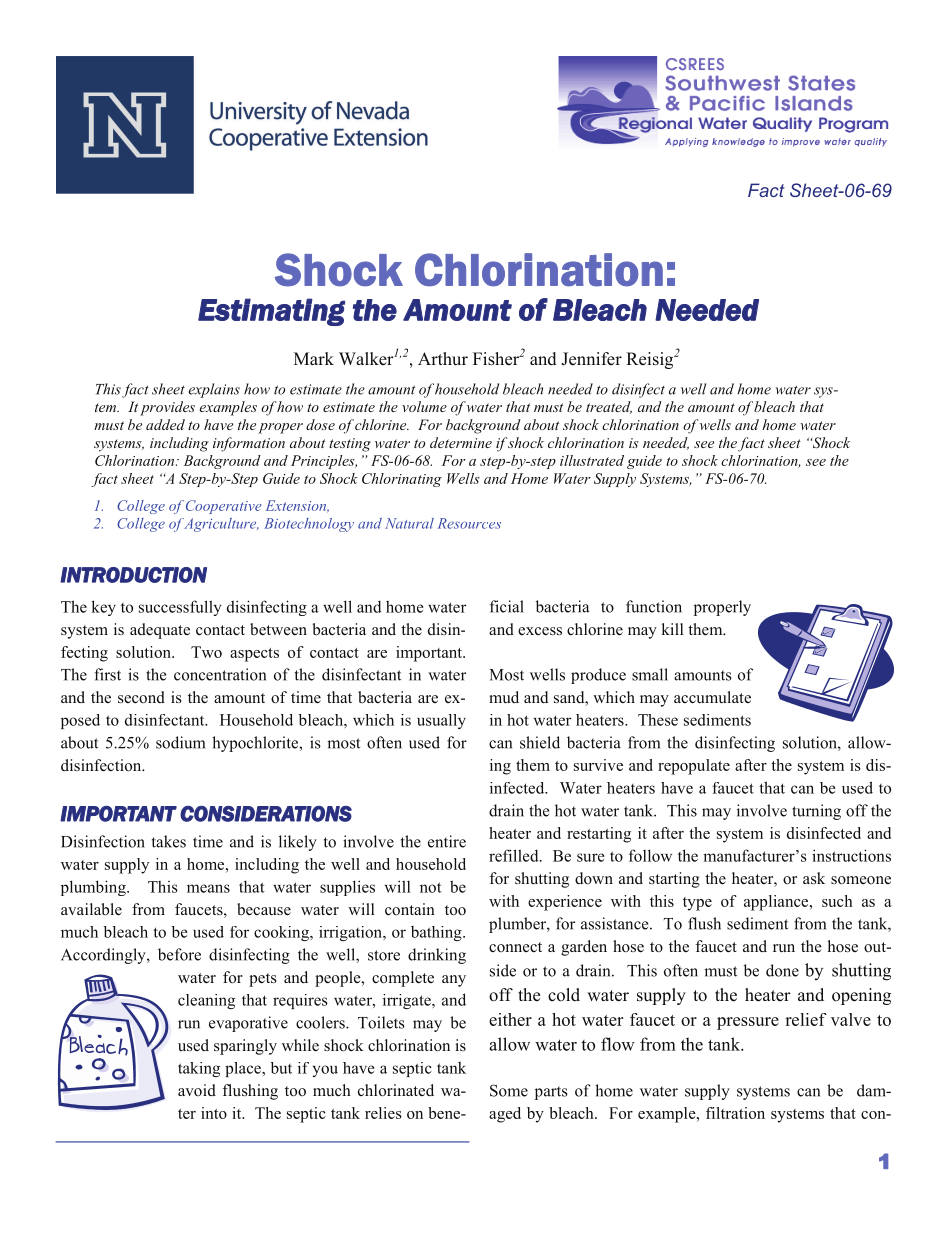 This screenshot has height=1233, width=952. What do you see at coordinates (735, 1113) in the screenshot?
I see `filtration` at bounding box center [735, 1113].
